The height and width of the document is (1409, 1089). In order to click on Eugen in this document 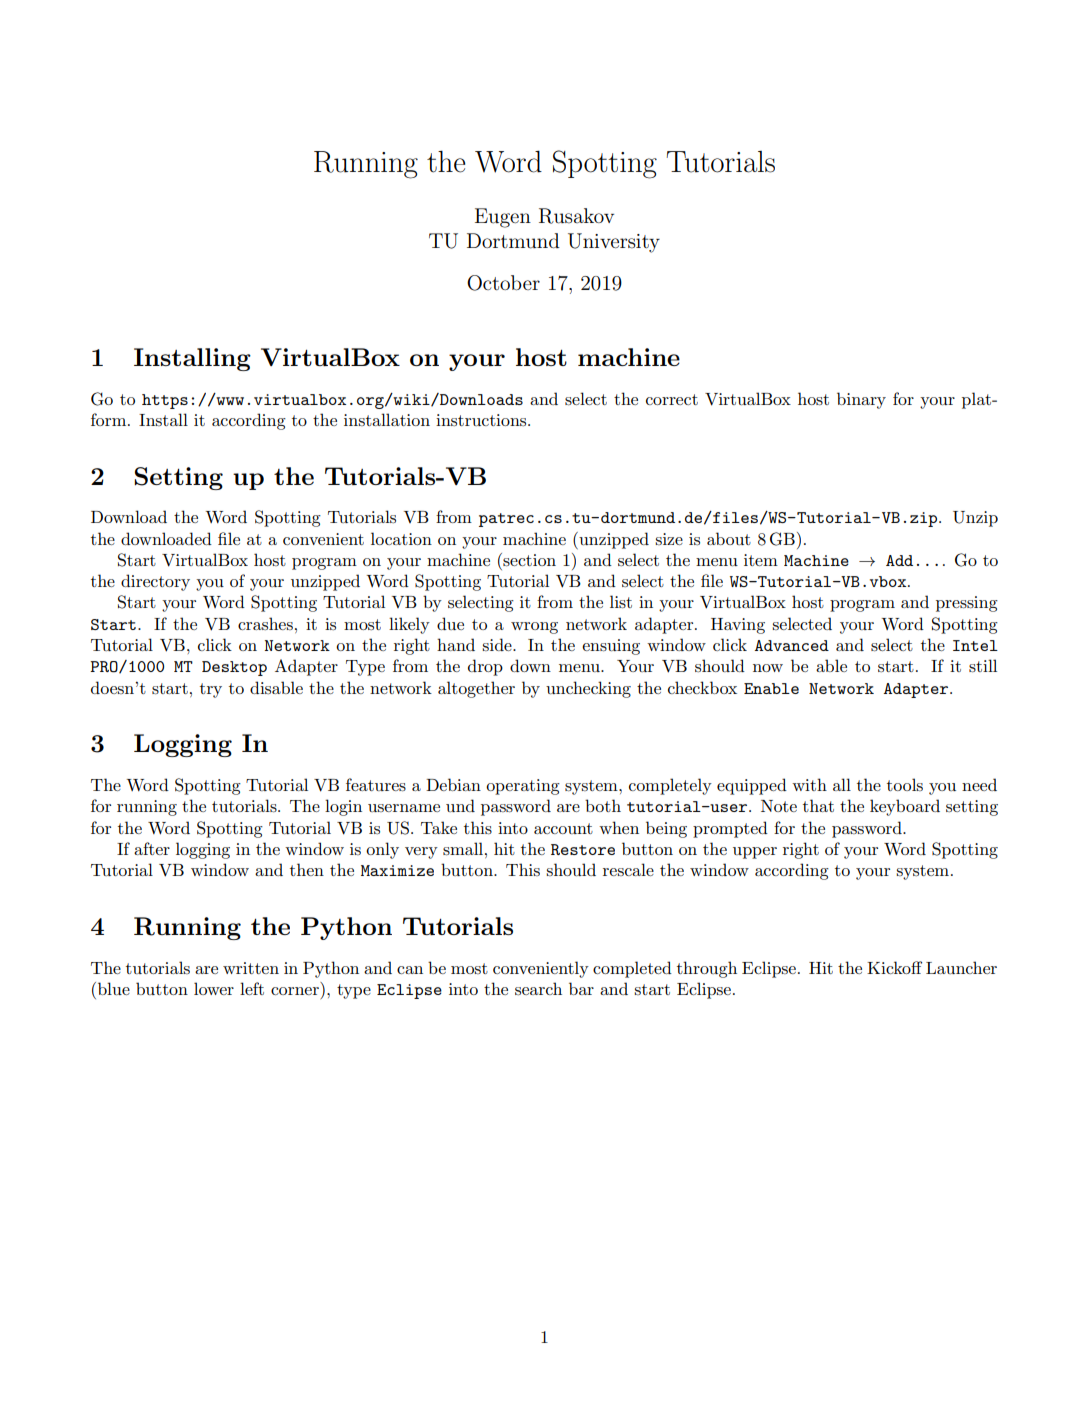, I will do `click(503, 218)`.
